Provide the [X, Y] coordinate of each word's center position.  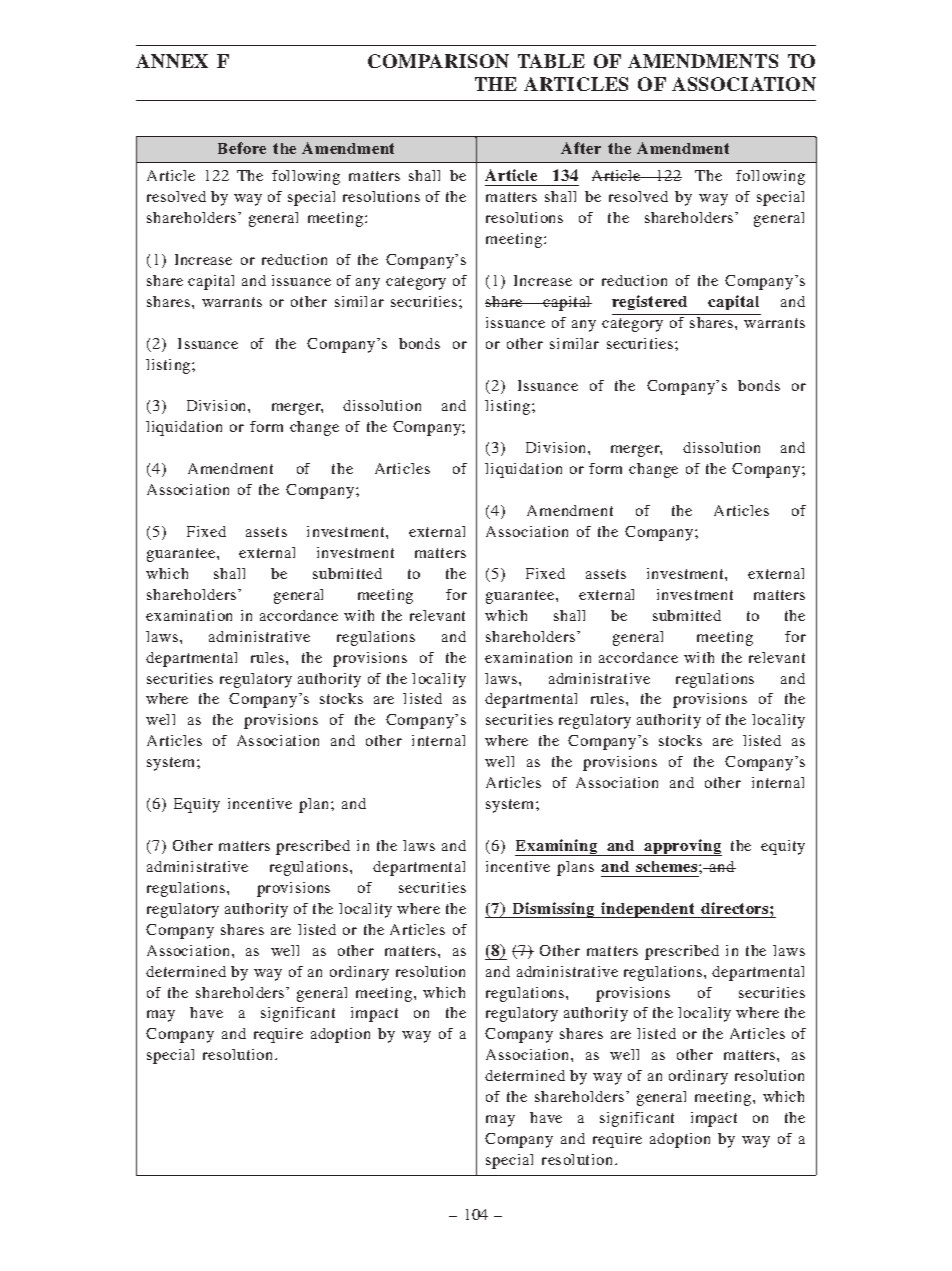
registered [649, 302]
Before [242, 148]
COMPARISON [438, 61]
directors [736, 908]
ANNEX [172, 61]
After [581, 148]
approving [682, 847]
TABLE [551, 61]
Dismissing [554, 910]
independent [648, 910]
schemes [668, 866]
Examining [557, 847]
